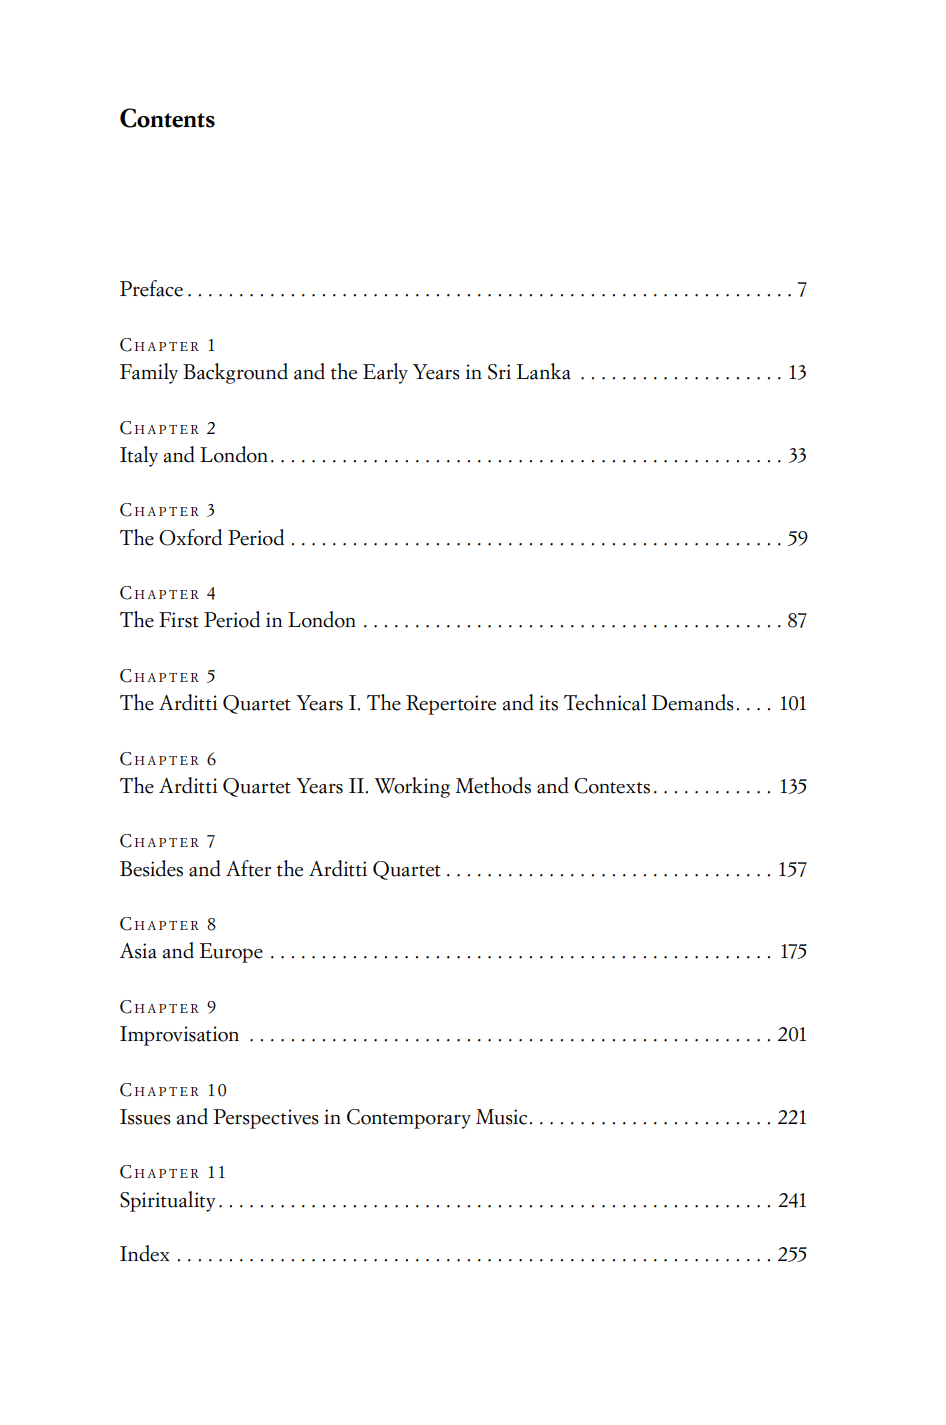  Describe the element at coordinates (499, 372) in the screenshot. I see `Sri` at that location.
